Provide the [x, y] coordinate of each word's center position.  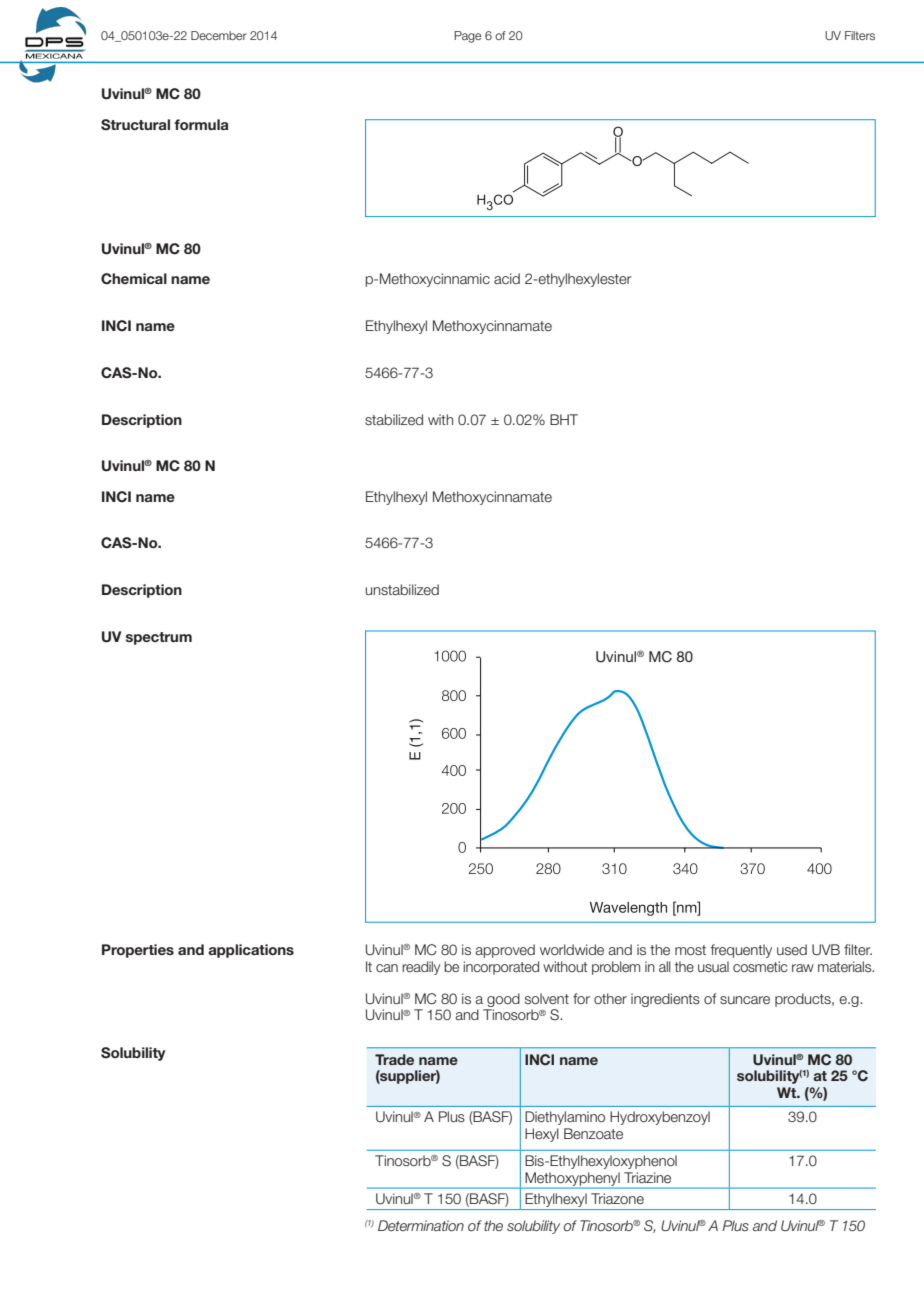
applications [251, 951]
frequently [741, 951]
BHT [564, 419]
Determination [421, 1225]
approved [505, 951]
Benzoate [593, 1134]
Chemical [134, 279]
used [792, 949]
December [219, 35]
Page [468, 37]
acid [507, 278]
